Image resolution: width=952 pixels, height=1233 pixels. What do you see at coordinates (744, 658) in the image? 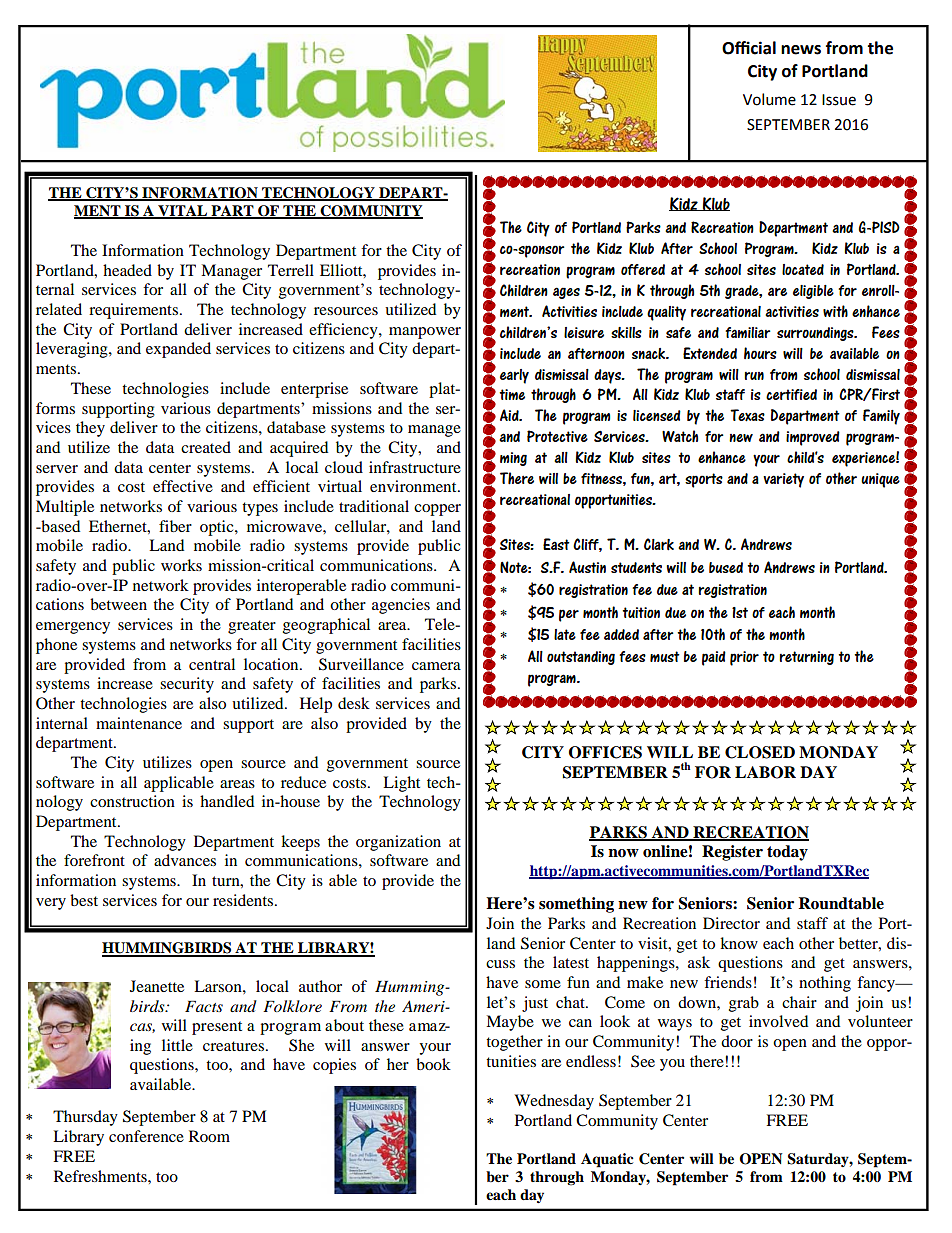
I see `prior` at bounding box center [744, 658].
